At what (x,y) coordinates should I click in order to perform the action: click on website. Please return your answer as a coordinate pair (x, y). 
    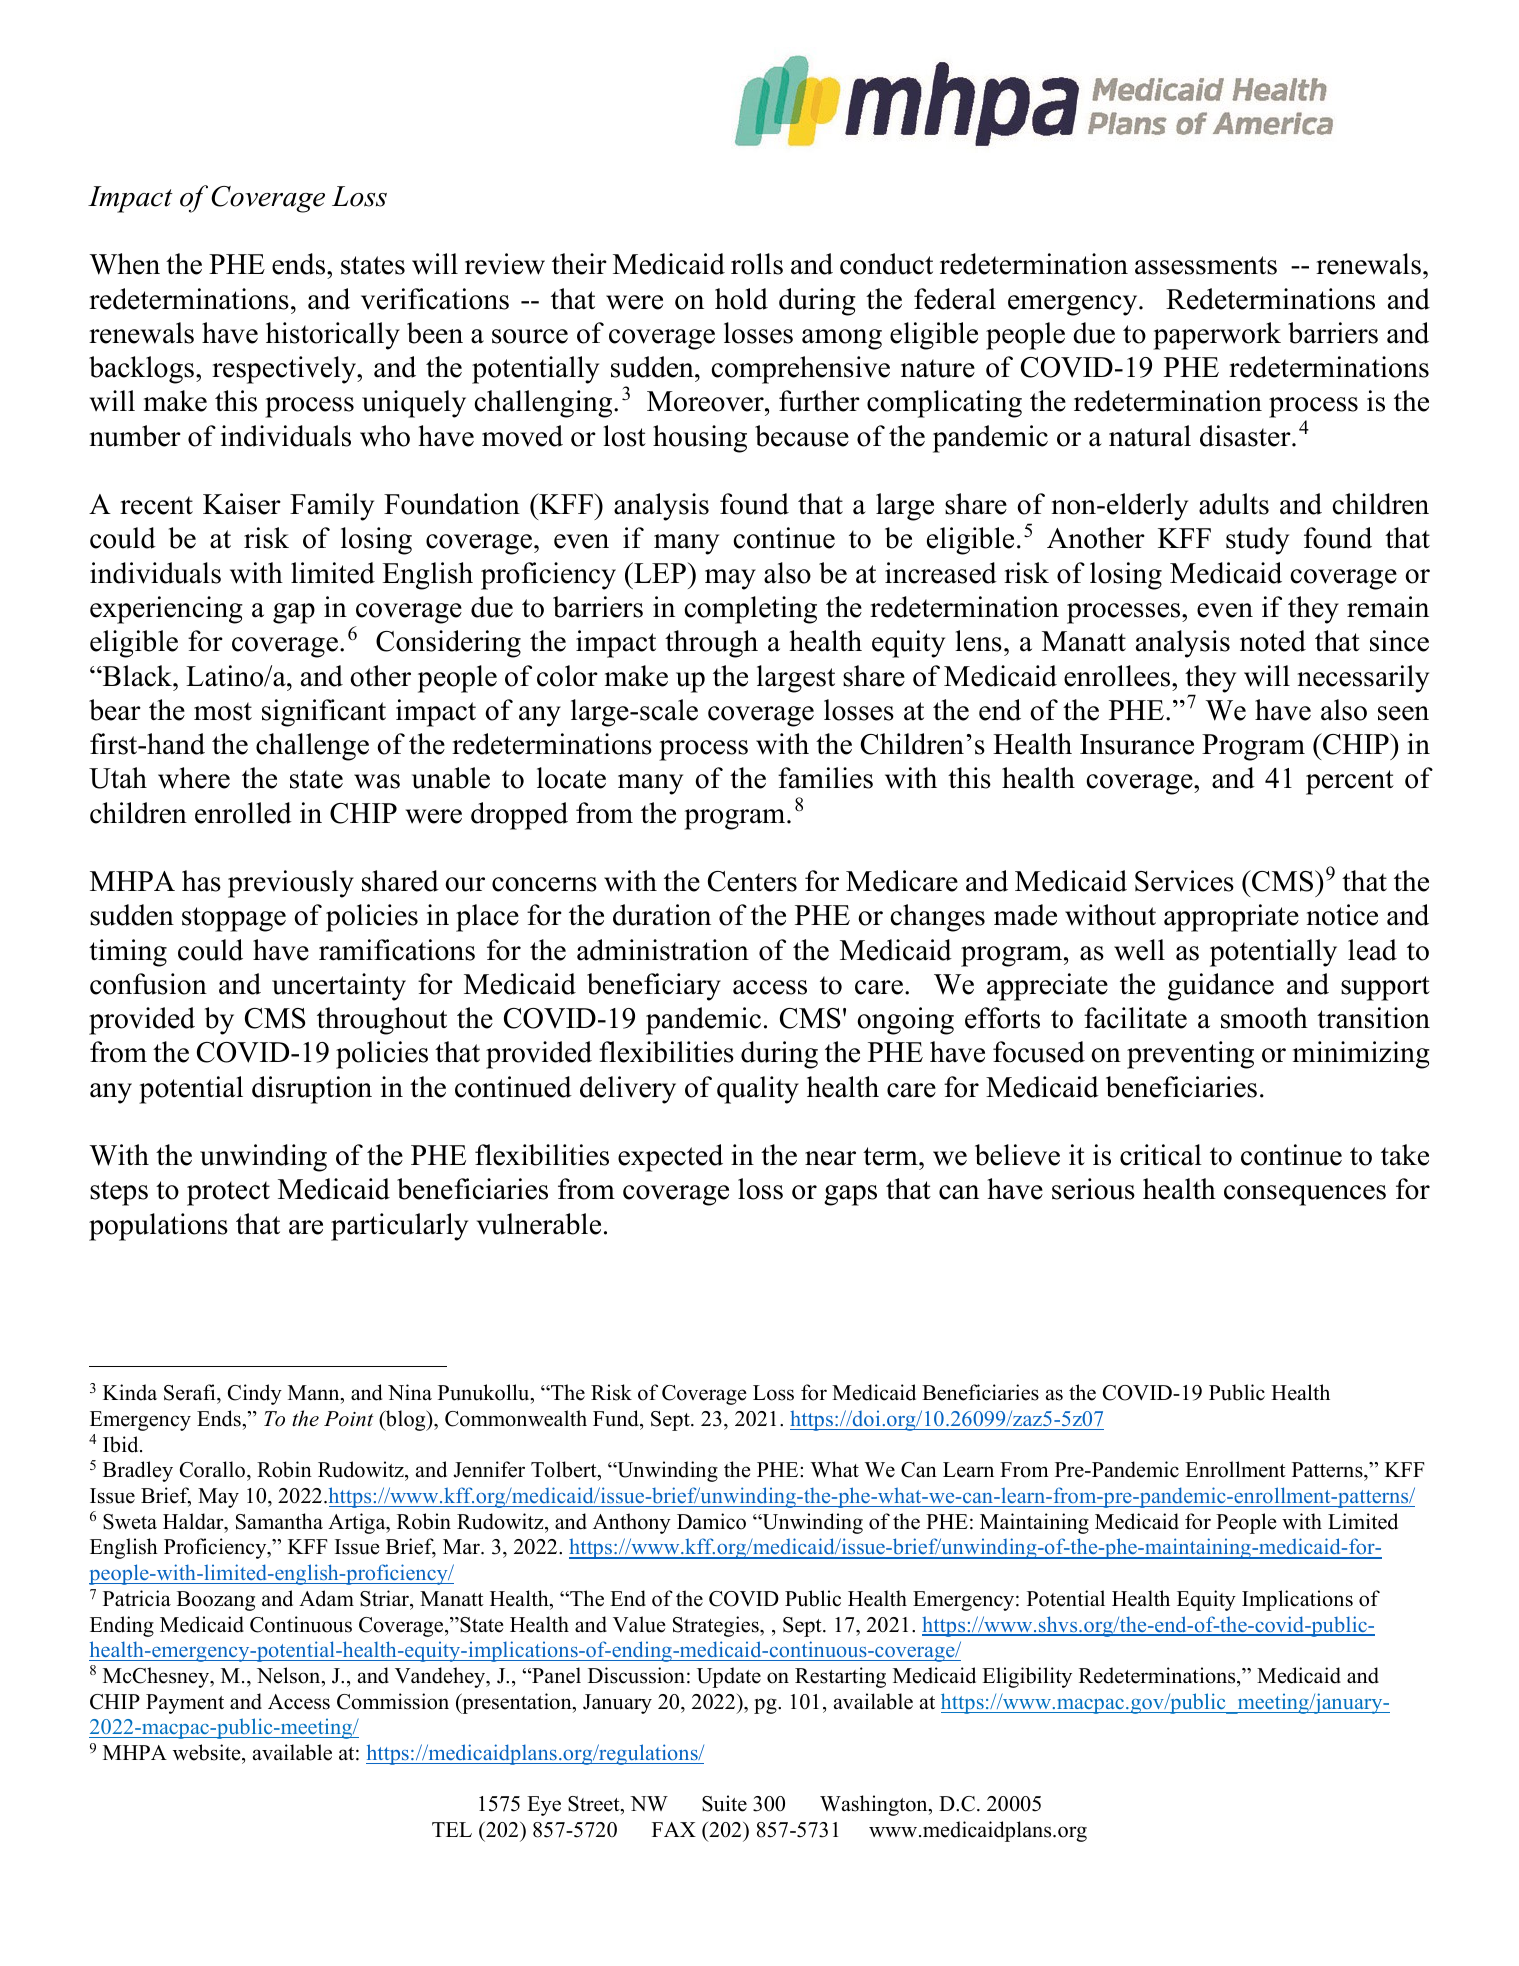
    Looking at the image, I should click on (208, 1752).
